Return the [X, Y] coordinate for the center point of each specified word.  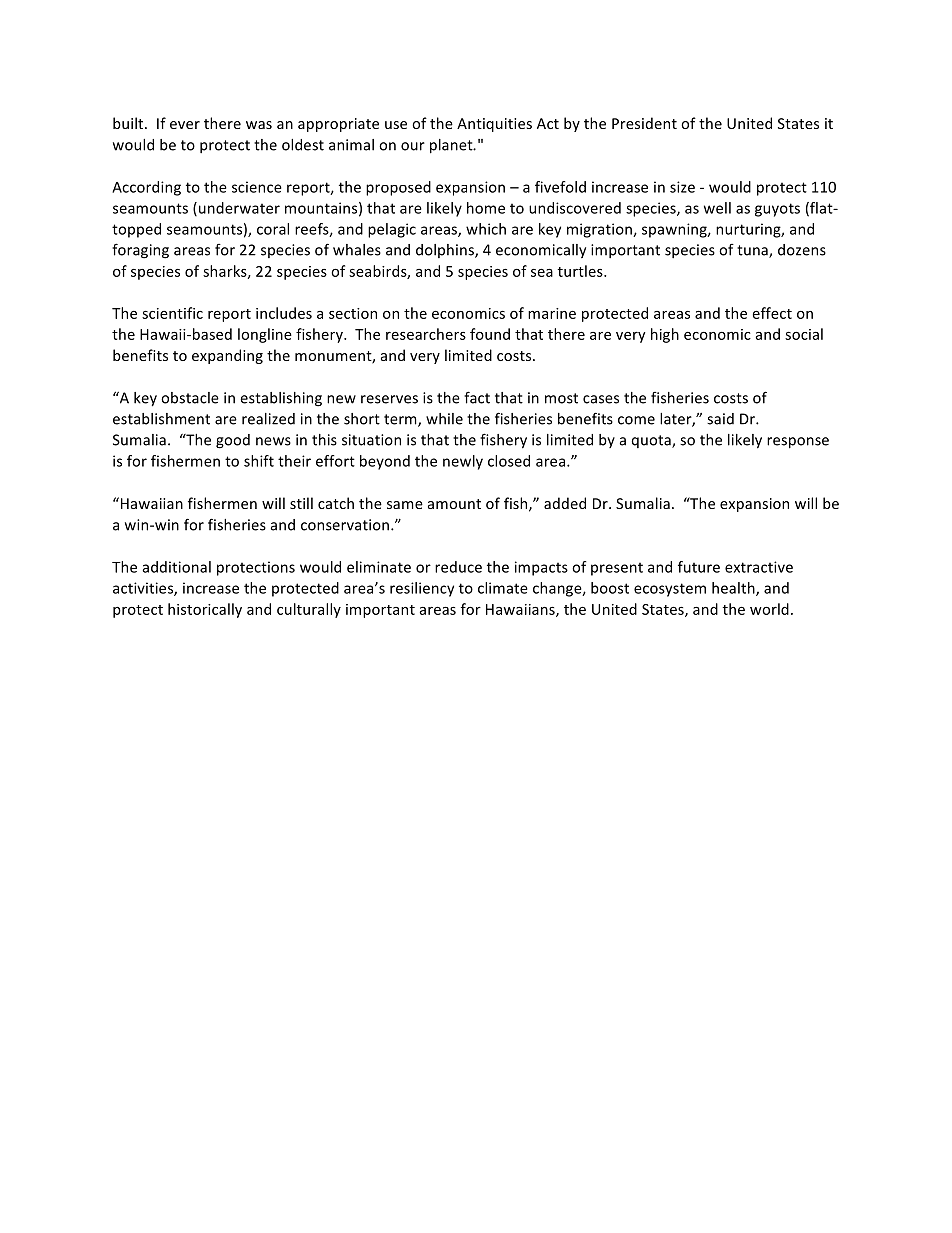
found [490, 334]
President [644, 123]
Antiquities [494, 125]
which [486, 229]
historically [205, 610]
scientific [172, 313]
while [444, 419]
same [405, 505]
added [565, 503]
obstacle [190, 398]
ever [185, 125]
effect [772, 313]
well [717, 208]
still [301, 503]
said [720, 419]
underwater [239, 208]
